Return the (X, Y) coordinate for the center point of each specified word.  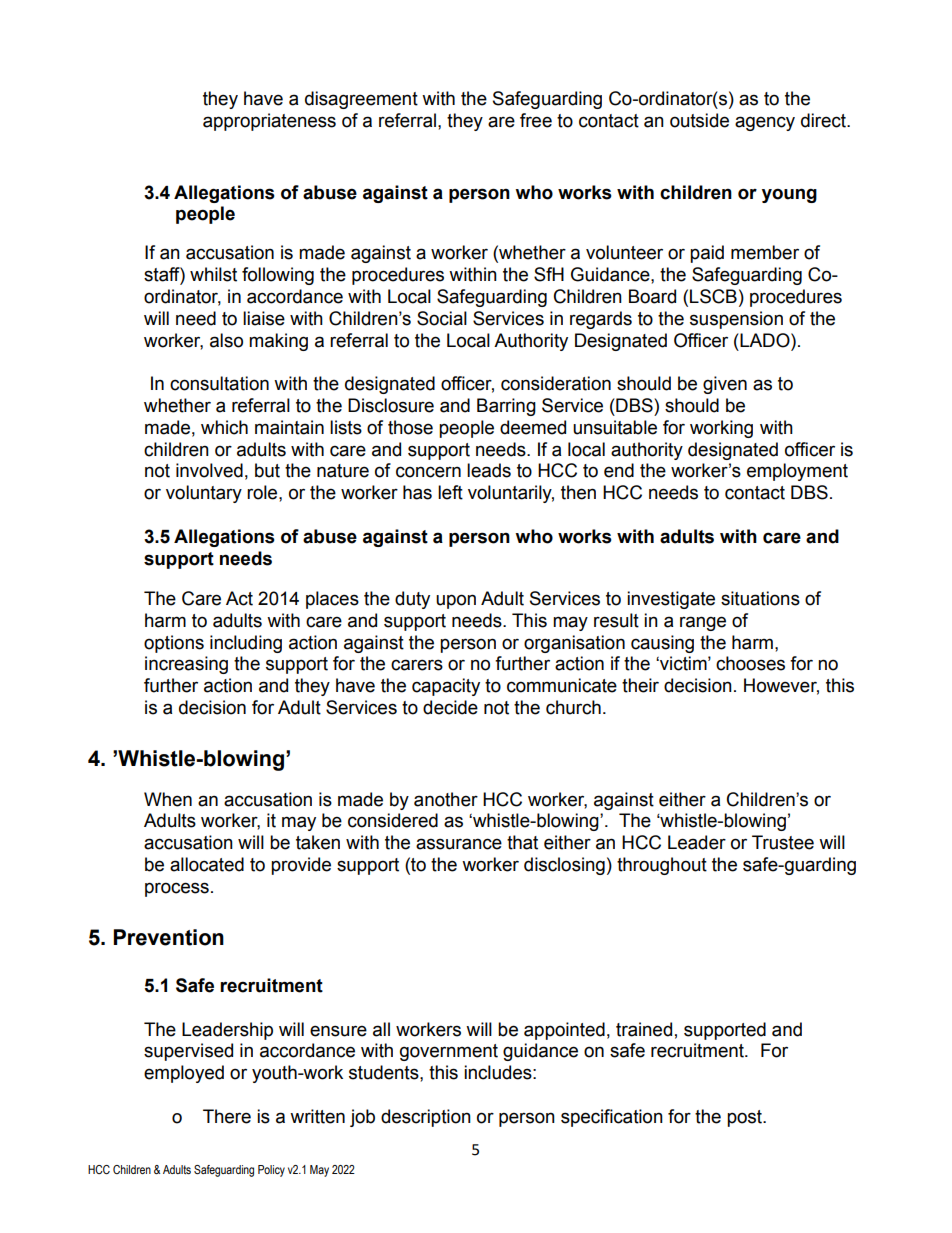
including (246, 644)
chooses (750, 663)
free (536, 120)
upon (456, 601)
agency (765, 123)
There (227, 1116)
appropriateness (269, 122)
